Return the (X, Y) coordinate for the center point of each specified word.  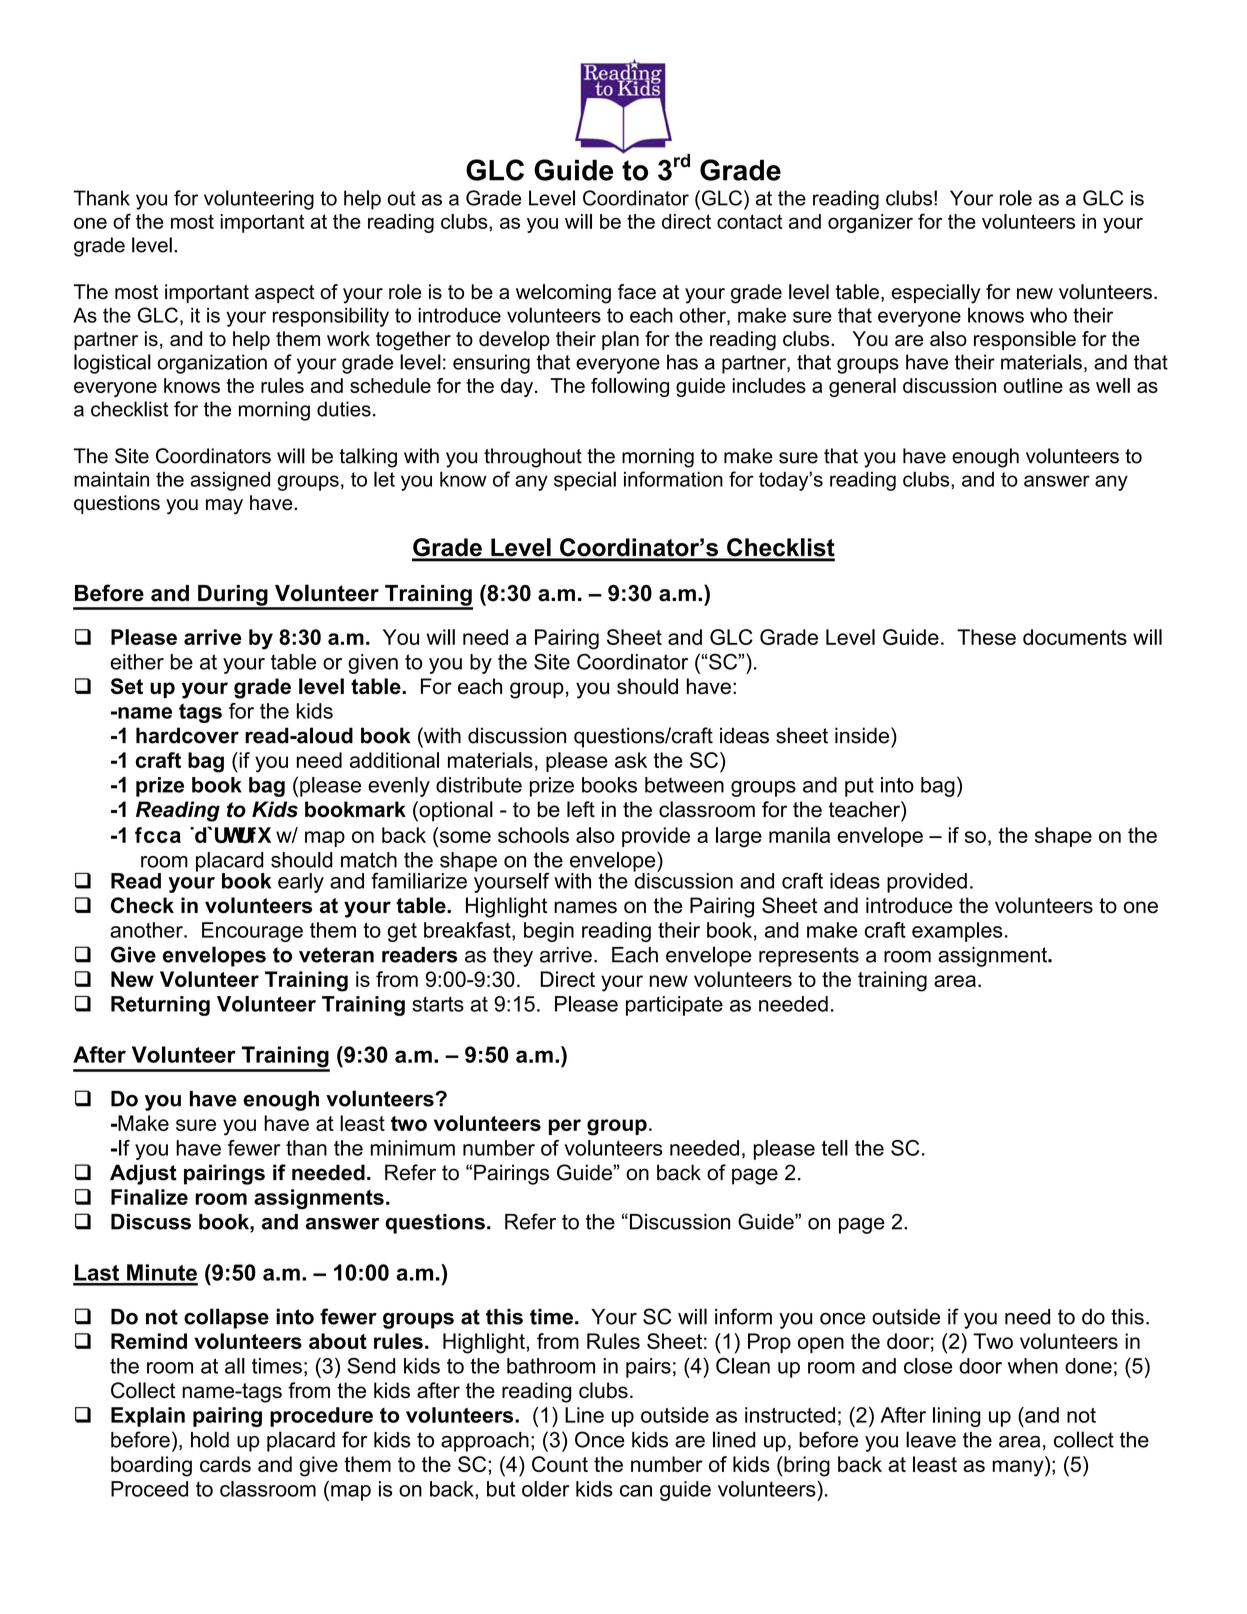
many (1019, 1468)
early (301, 883)
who (1048, 315)
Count (560, 1464)
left (581, 809)
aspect (285, 294)
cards (225, 1464)
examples (957, 932)
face (637, 292)
